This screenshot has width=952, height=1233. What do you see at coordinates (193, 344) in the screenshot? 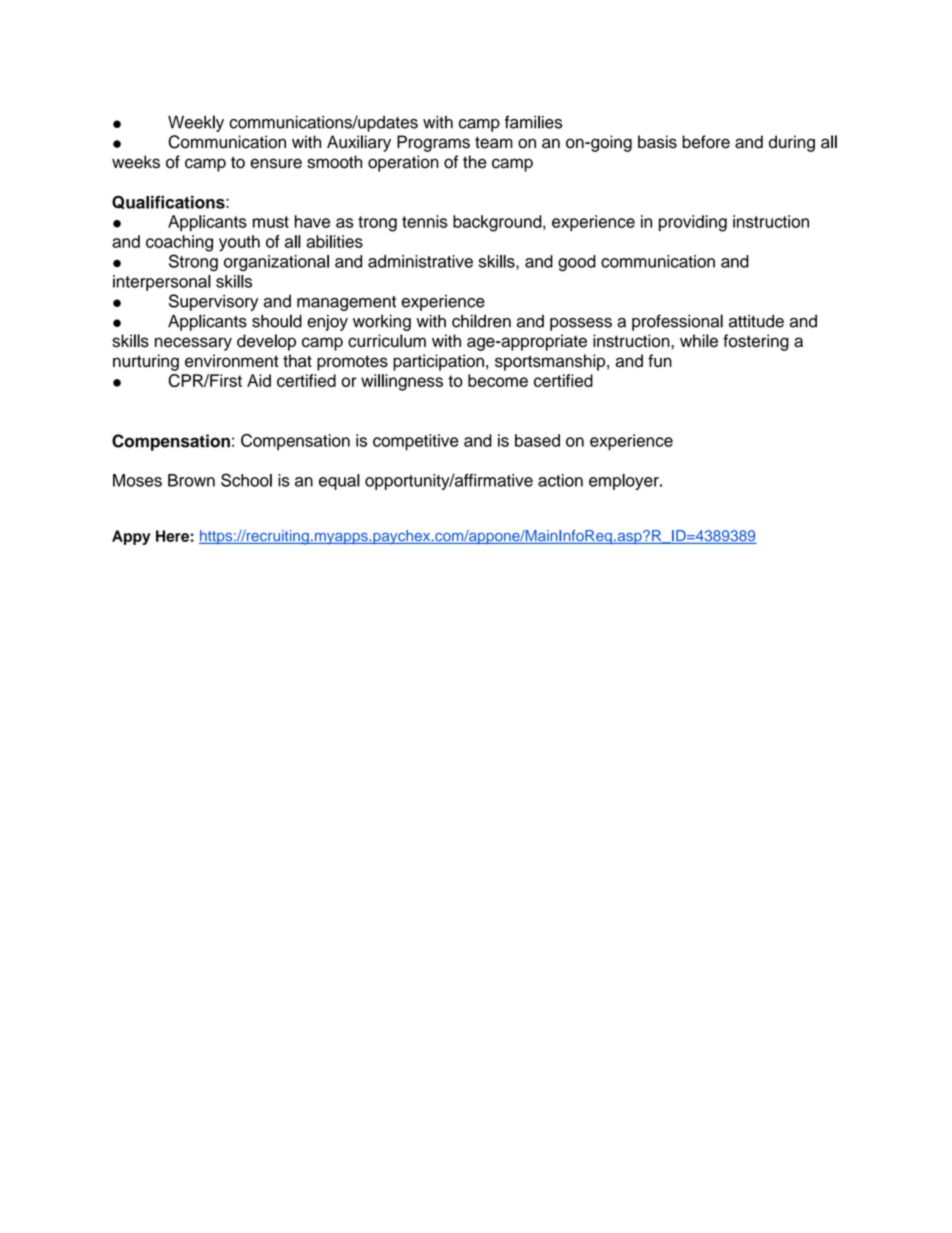
I see `necessary` at bounding box center [193, 344].
